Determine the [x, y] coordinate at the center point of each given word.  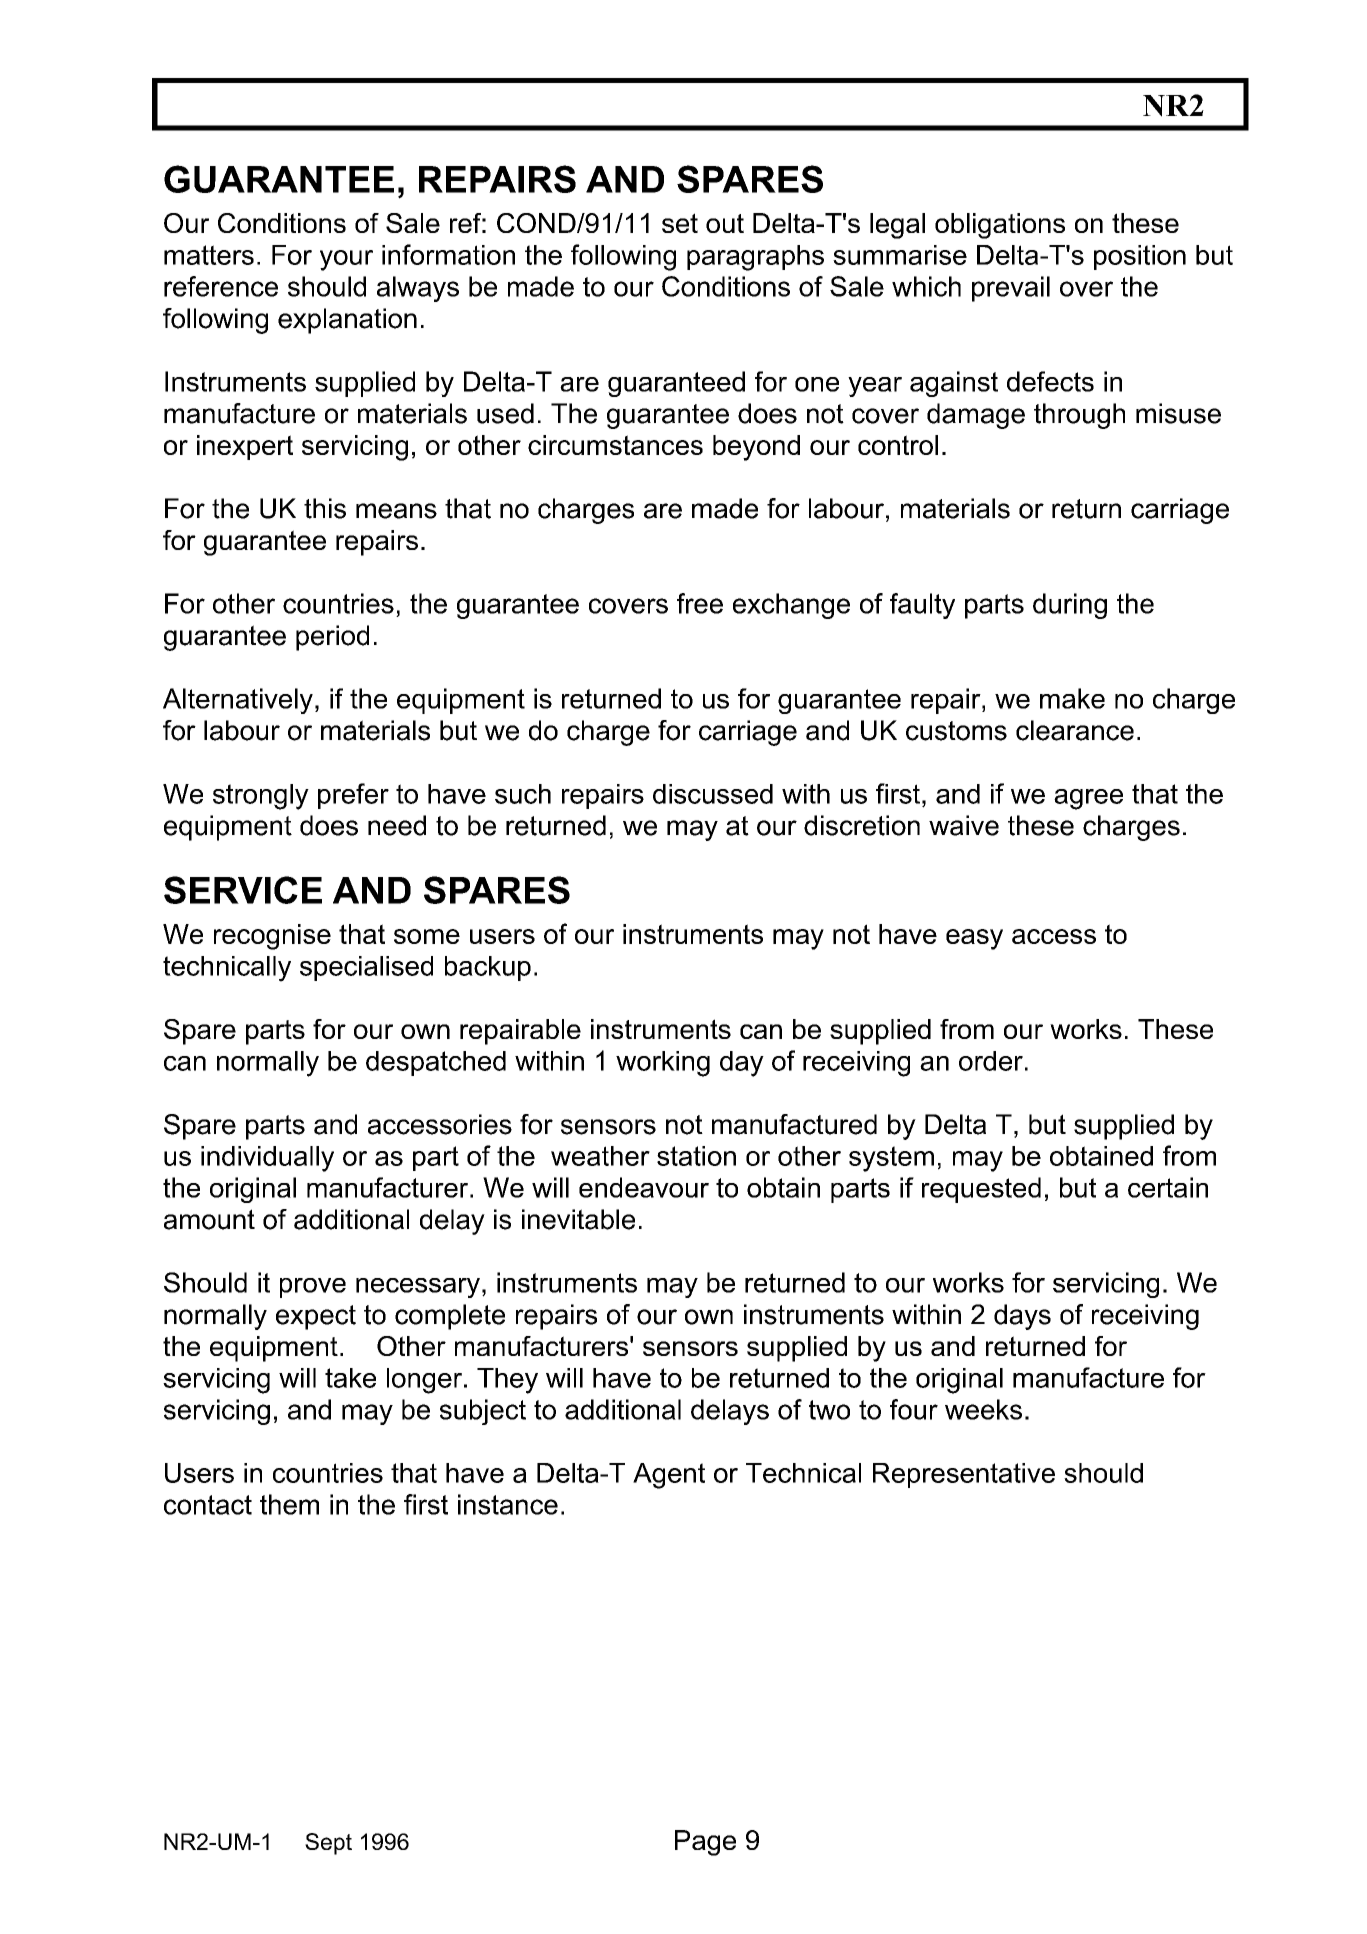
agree [1088, 799]
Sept [328, 1844]
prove [313, 1288]
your [346, 260]
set [680, 223]
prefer [353, 796]
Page [705, 1843]
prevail [1011, 289]
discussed [713, 794]
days [1022, 1317]
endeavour [644, 1187]
